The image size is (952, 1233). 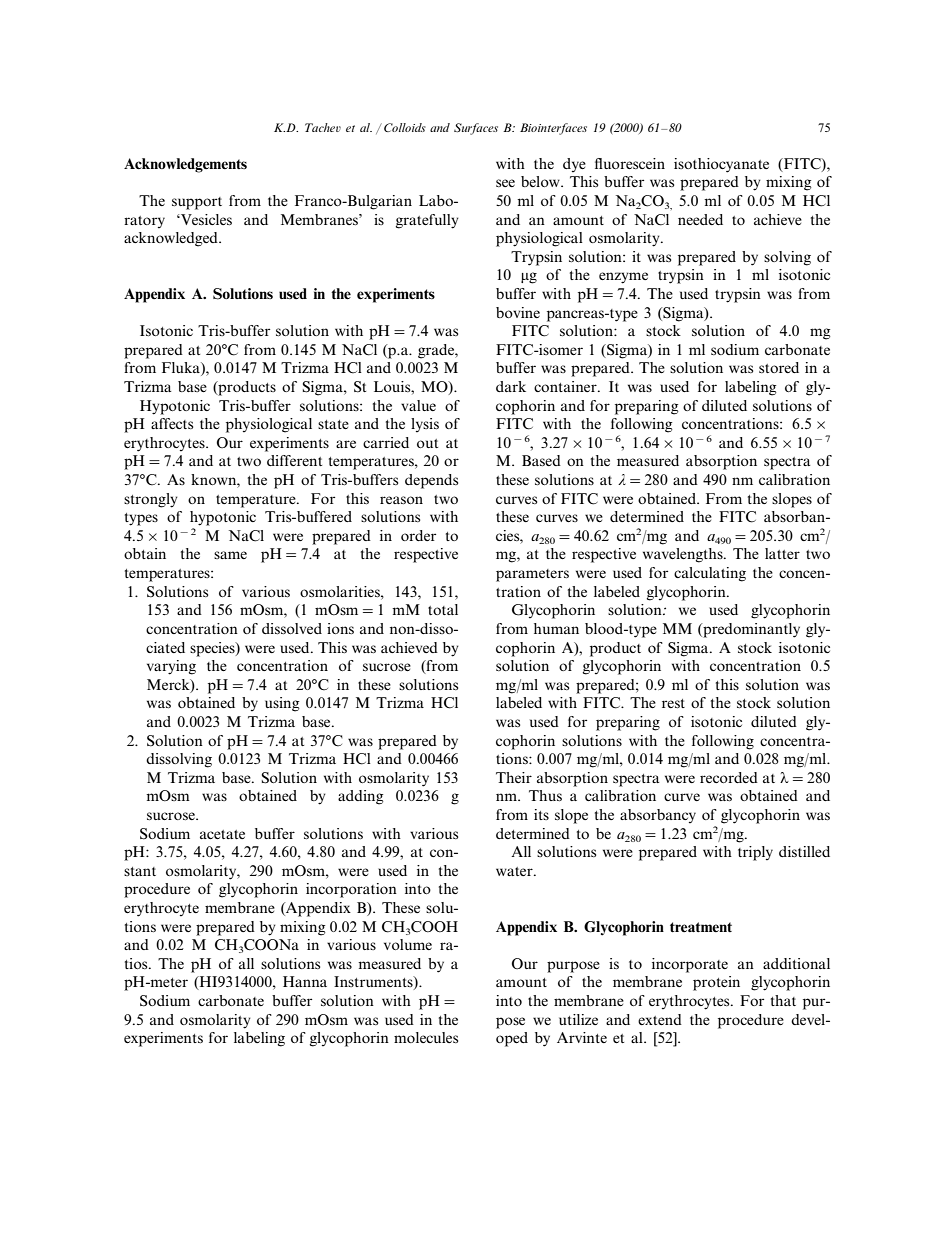 I want to click on Surfaces, so click(x=476, y=129).
